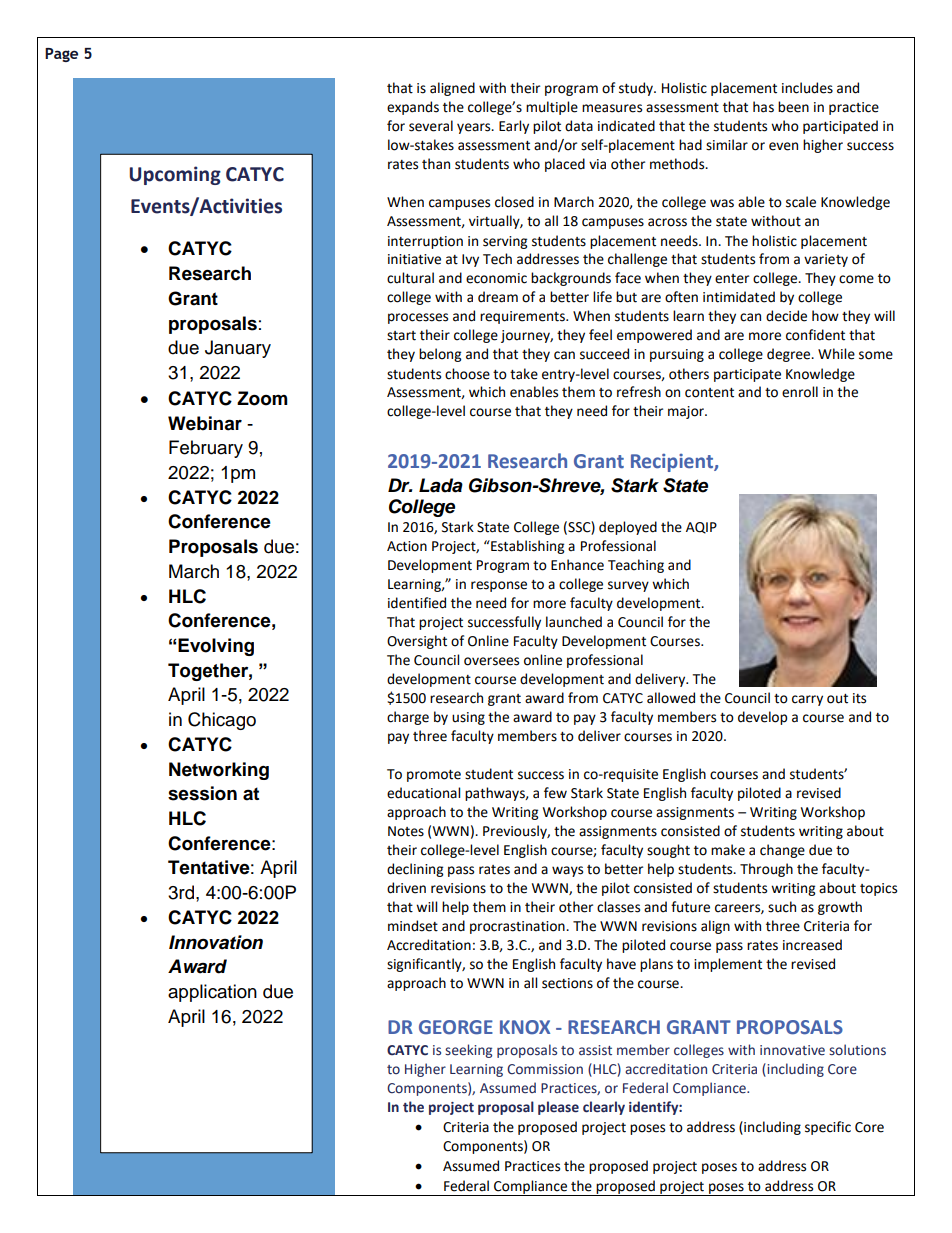 This page has height=1233, width=952. I want to click on application, so click(212, 993).
